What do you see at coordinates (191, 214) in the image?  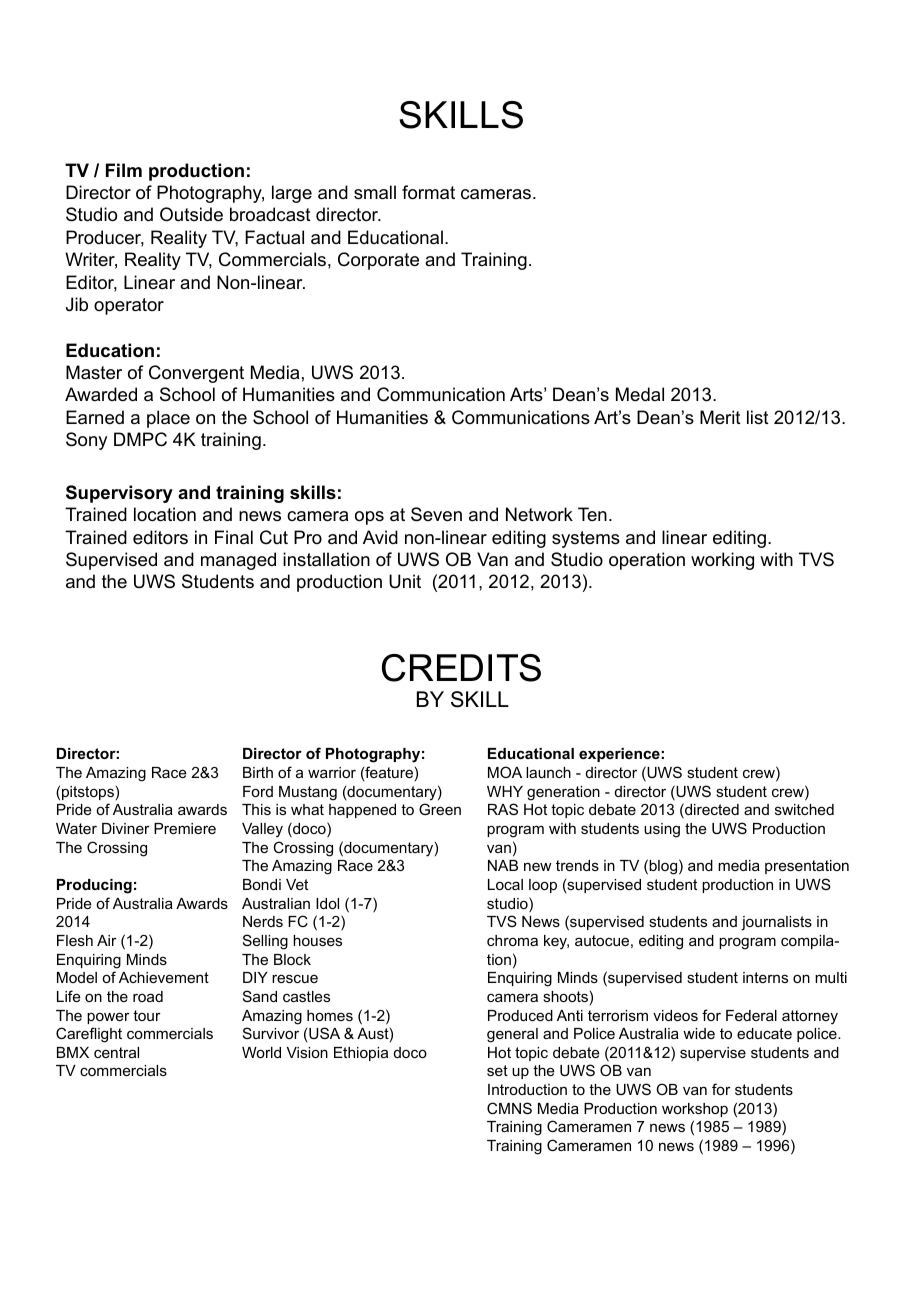 I see `Outside` at bounding box center [191, 214].
